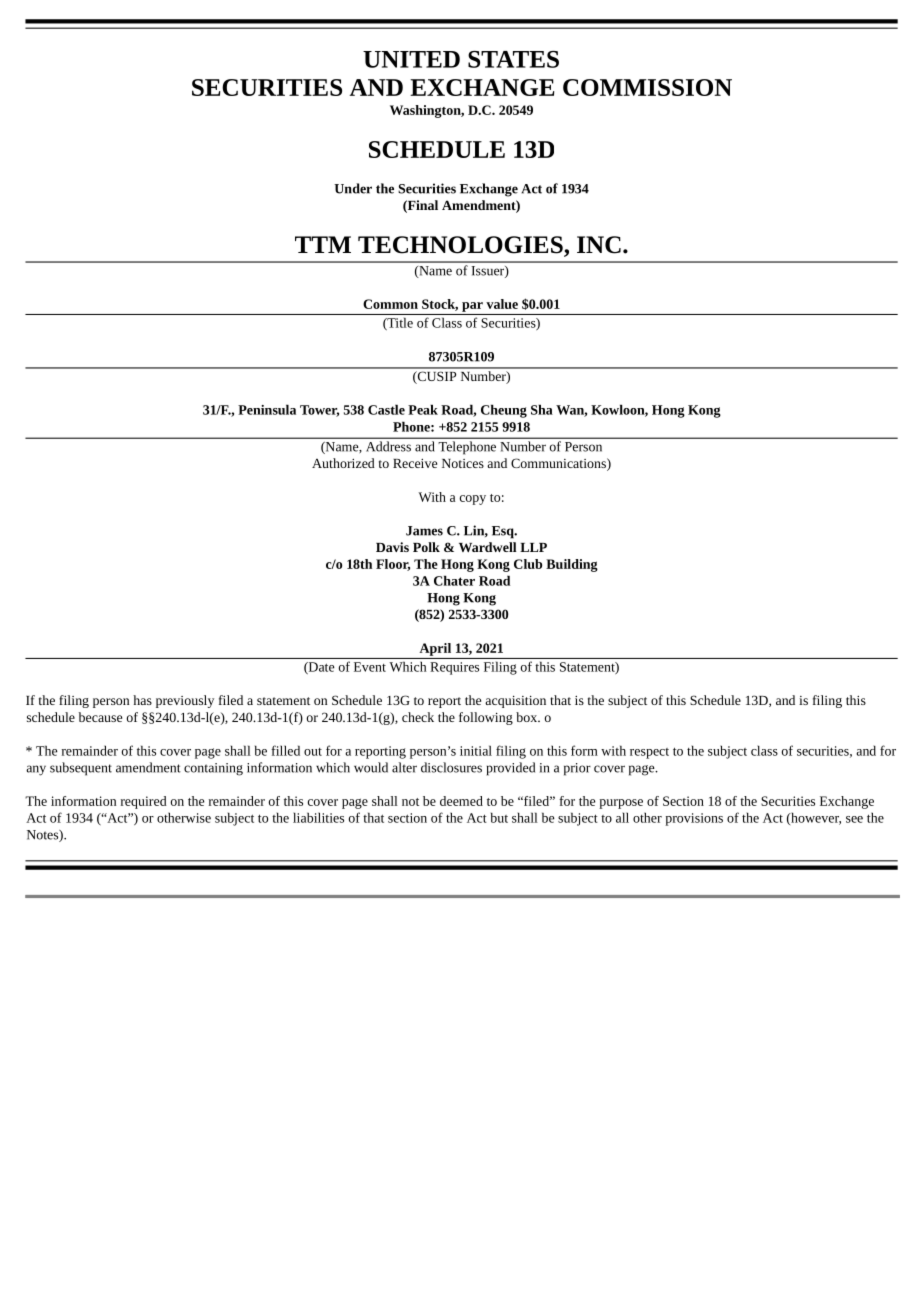 This image has height=1308, width=924. Describe the element at coordinates (472, 307) in the image. I see `par` at that location.
